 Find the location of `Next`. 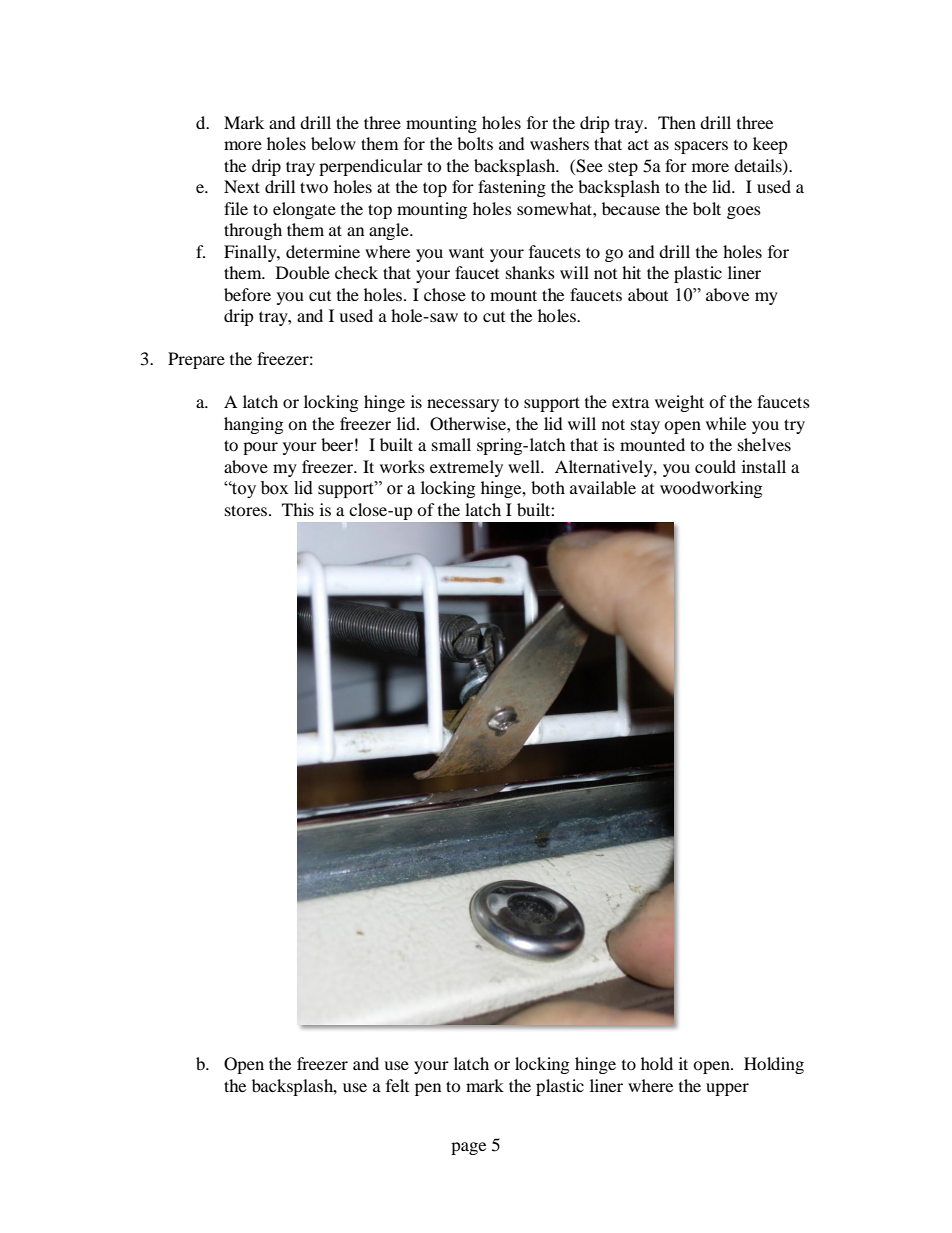

Next is located at coordinates (242, 186).
